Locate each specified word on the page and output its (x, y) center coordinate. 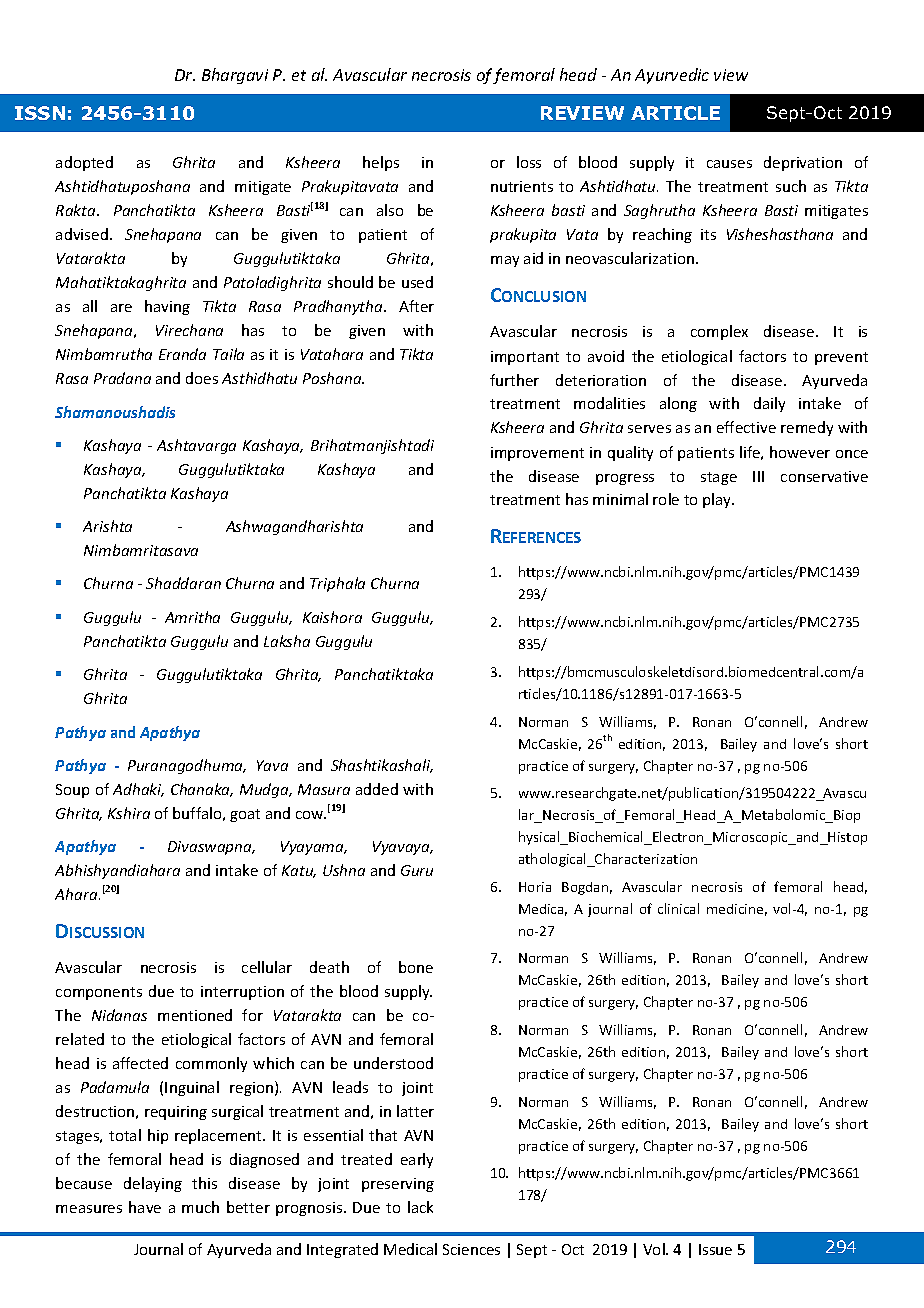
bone (416, 967)
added (377, 789)
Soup (72, 791)
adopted (84, 163)
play (718, 500)
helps (381, 163)
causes (729, 164)
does (202, 378)
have (145, 1207)
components (99, 993)
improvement (537, 454)
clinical (678, 908)
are (121, 308)
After (416, 306)
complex (719, 332)
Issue (715, 1249)
